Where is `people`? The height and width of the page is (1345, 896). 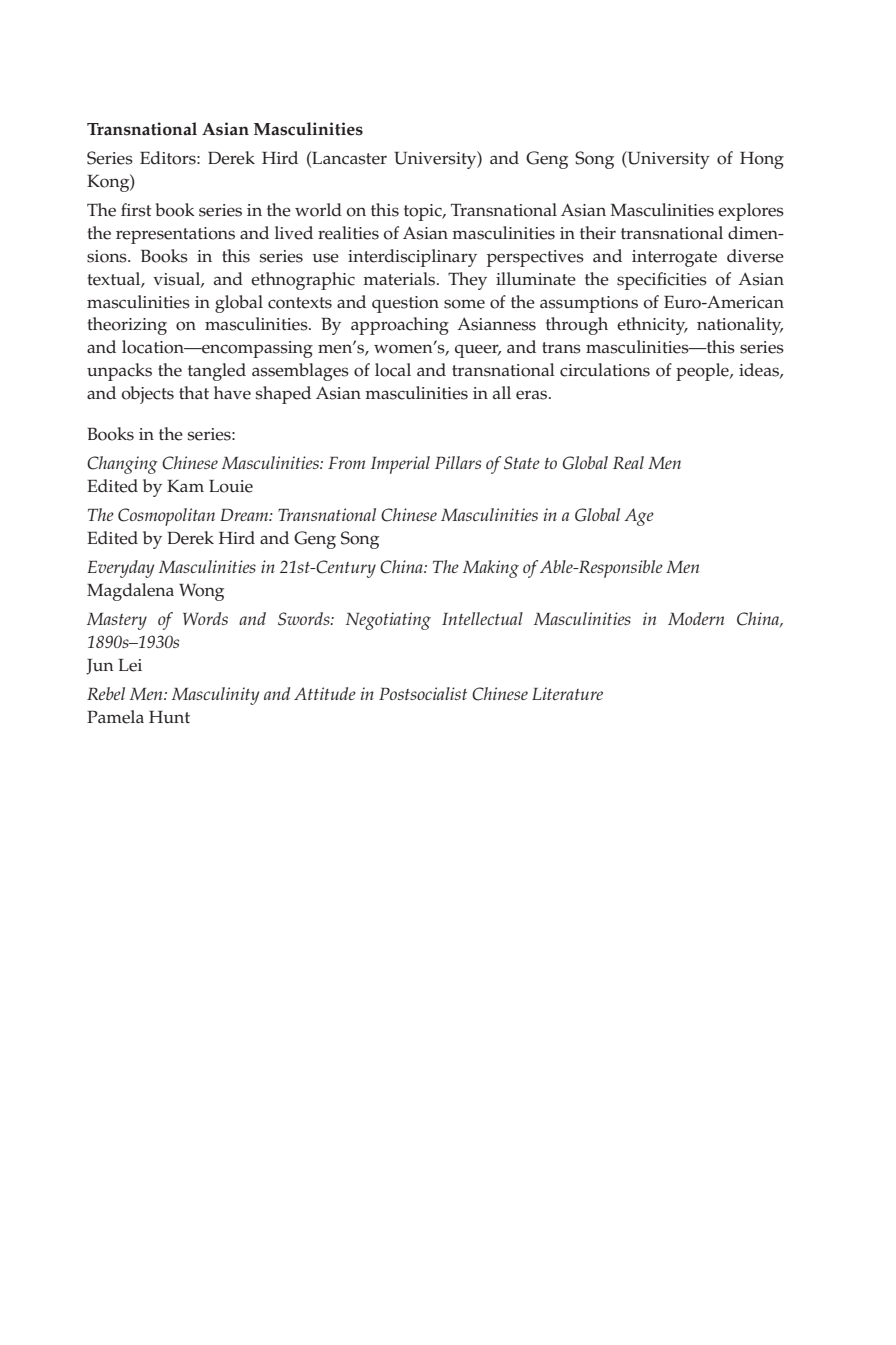 people is located at coordinates (703, 372).
